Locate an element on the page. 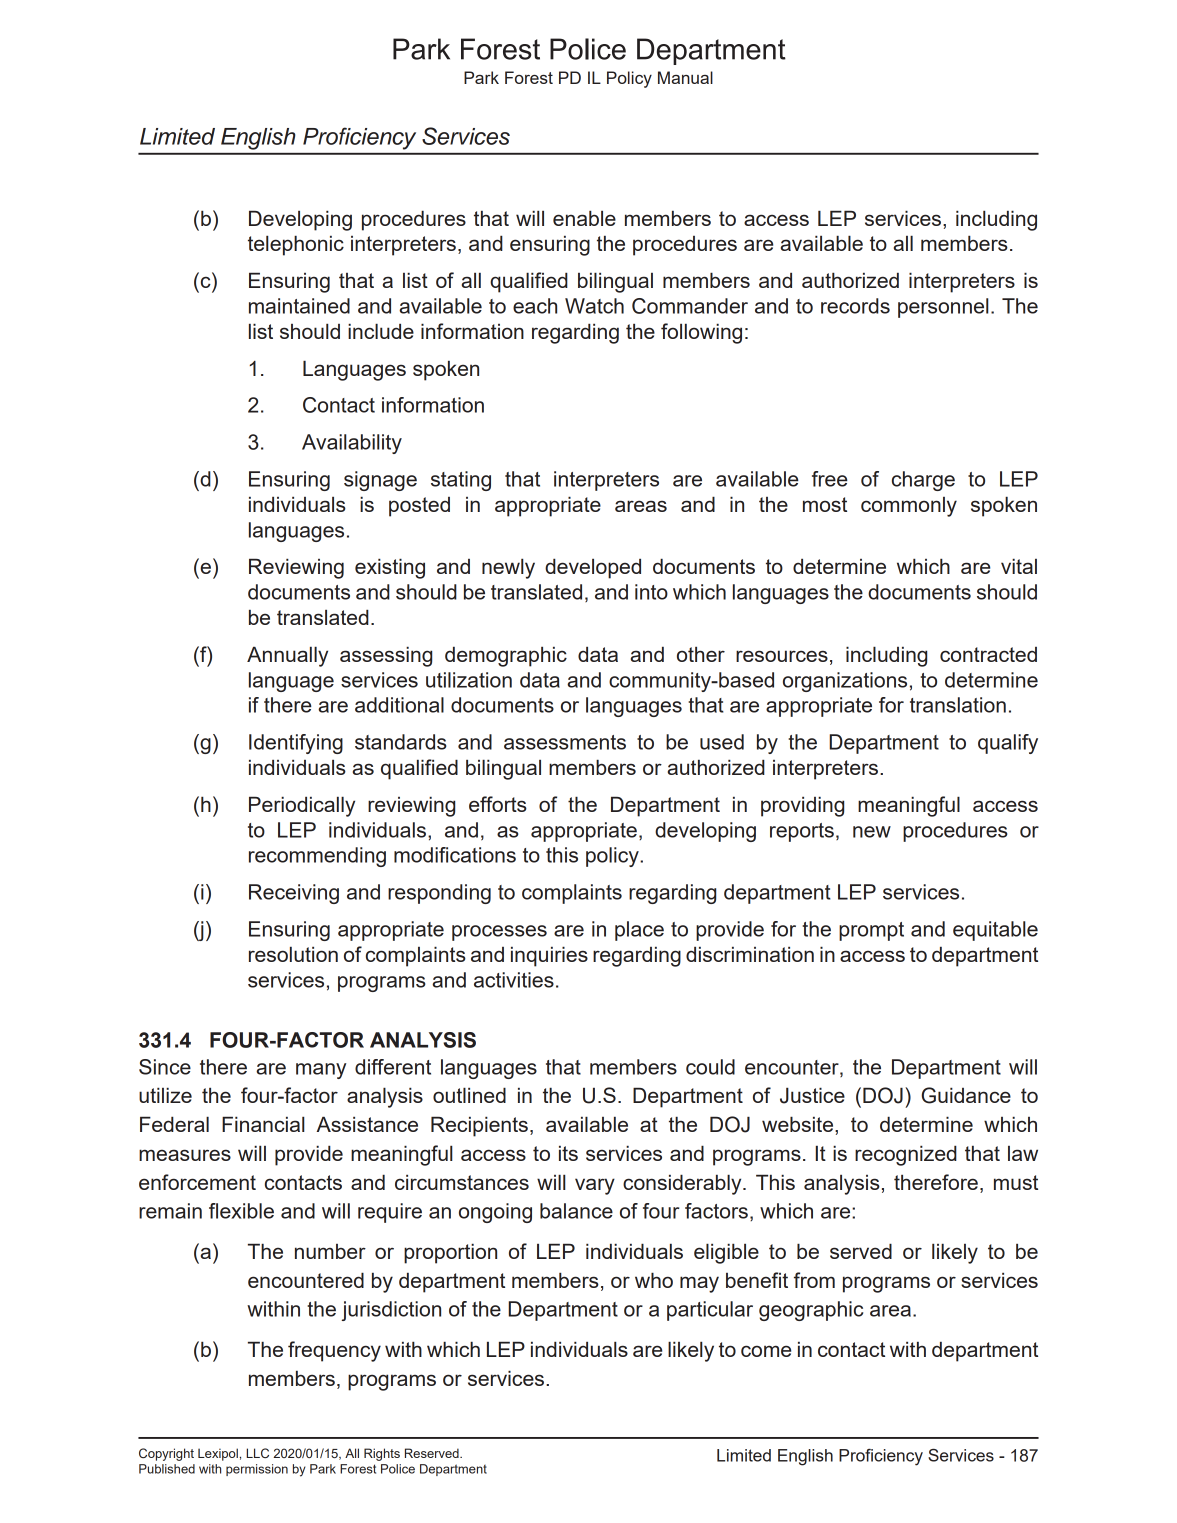 The width and height of the document is (1177, 1523). telephonic is located at coordinates (296, 245).
